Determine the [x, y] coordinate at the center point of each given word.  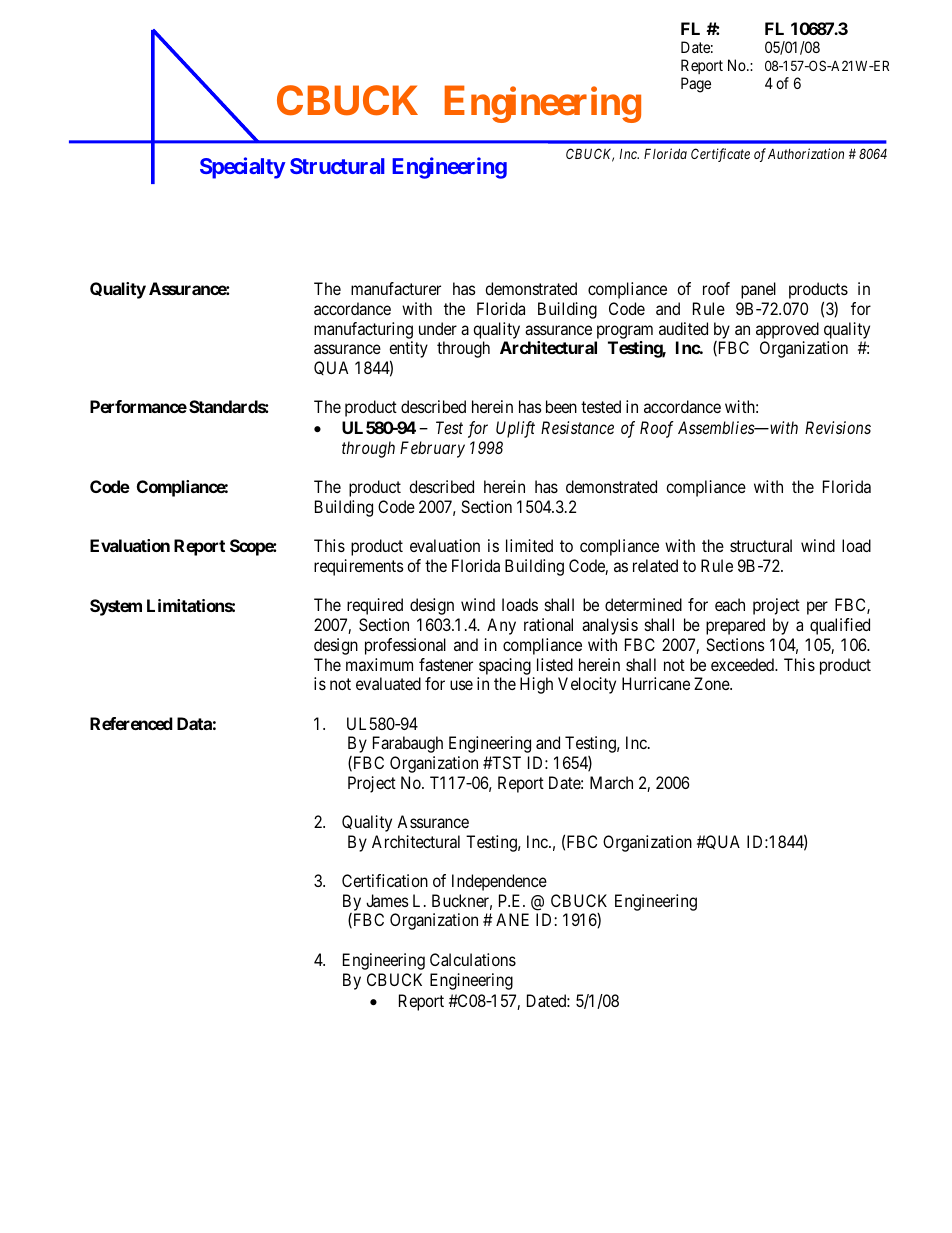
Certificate [720, 155]
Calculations [473, 959]
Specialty [243, 168]
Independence [499, 882]
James [387, 900]
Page [696, 85]
